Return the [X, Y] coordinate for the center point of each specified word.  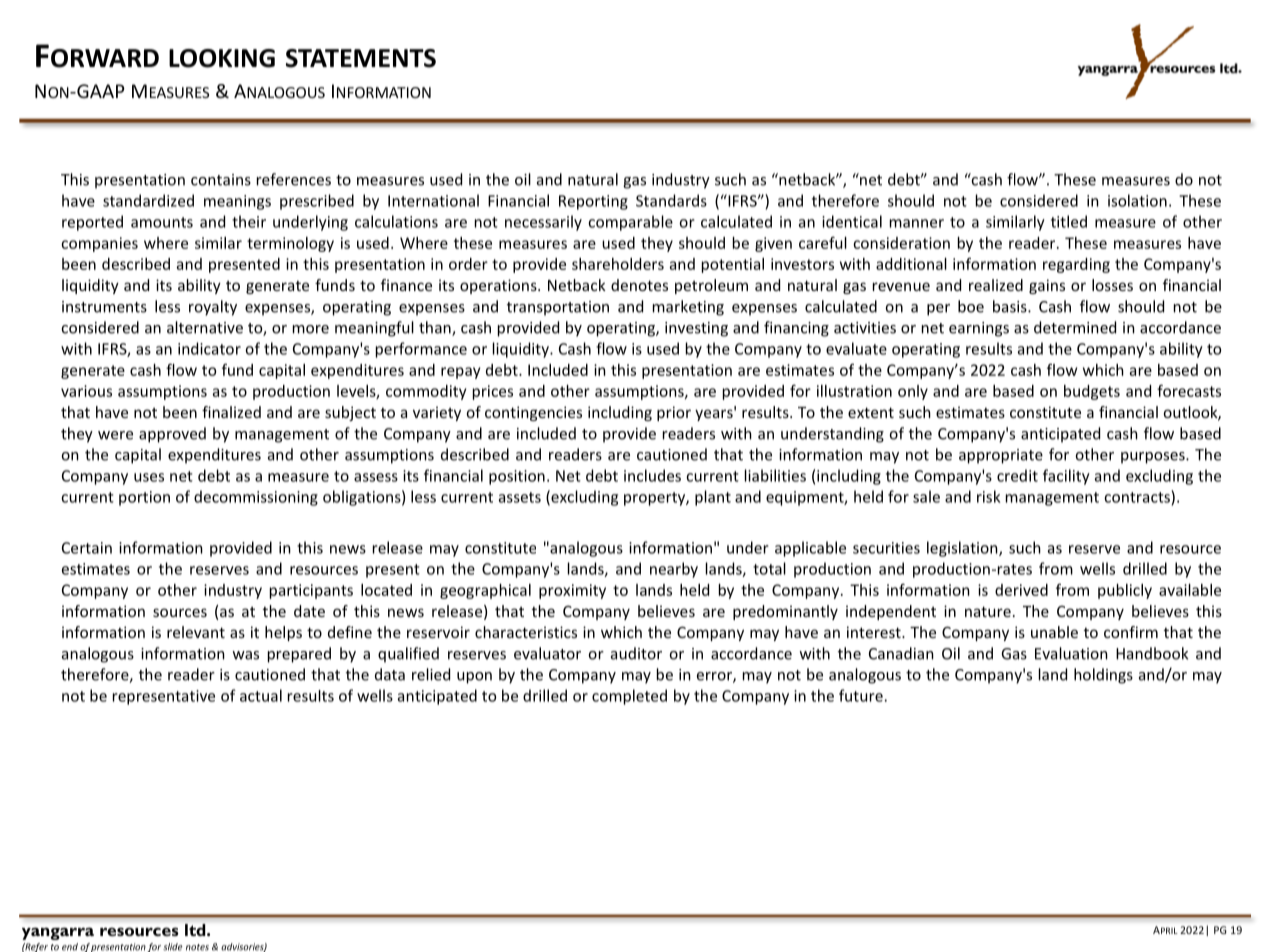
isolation [1137, 200]
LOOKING [222, 58]
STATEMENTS [361, 58]
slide [173, 947]
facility [1066, 477]
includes [652, 475]
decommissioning [256, 498]
